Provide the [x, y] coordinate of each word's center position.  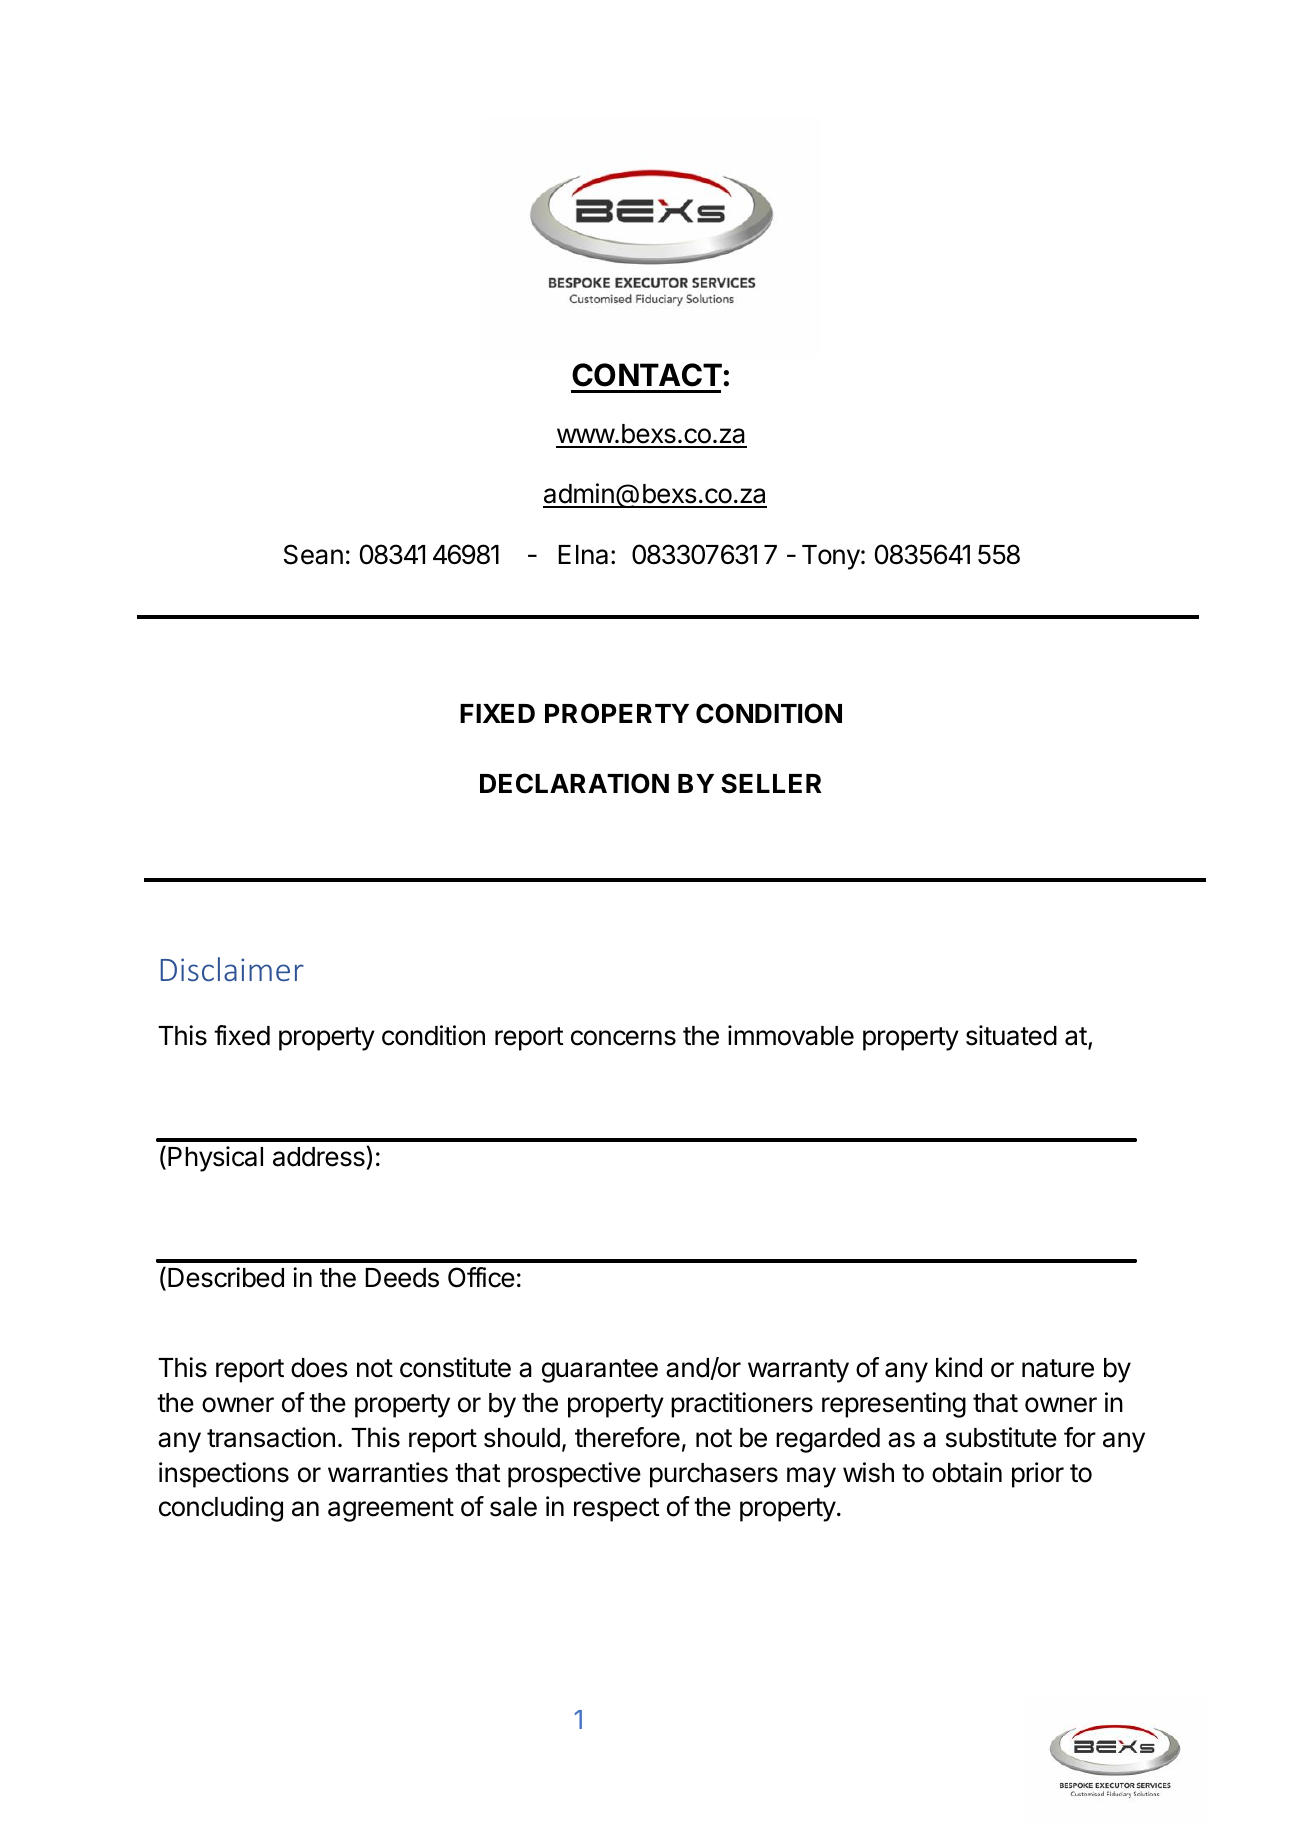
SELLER [771, 783]
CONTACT [647, 375]
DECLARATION [574, 783]
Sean [313, 554]
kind [959, 1367]
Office [481, 1277]
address [319, 1157]
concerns [623, 1038]
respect [616, 1510]
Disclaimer [232, 969]
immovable [791, 1035]
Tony [831, 557]
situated [1011, 1035]
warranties [388, 1472]
